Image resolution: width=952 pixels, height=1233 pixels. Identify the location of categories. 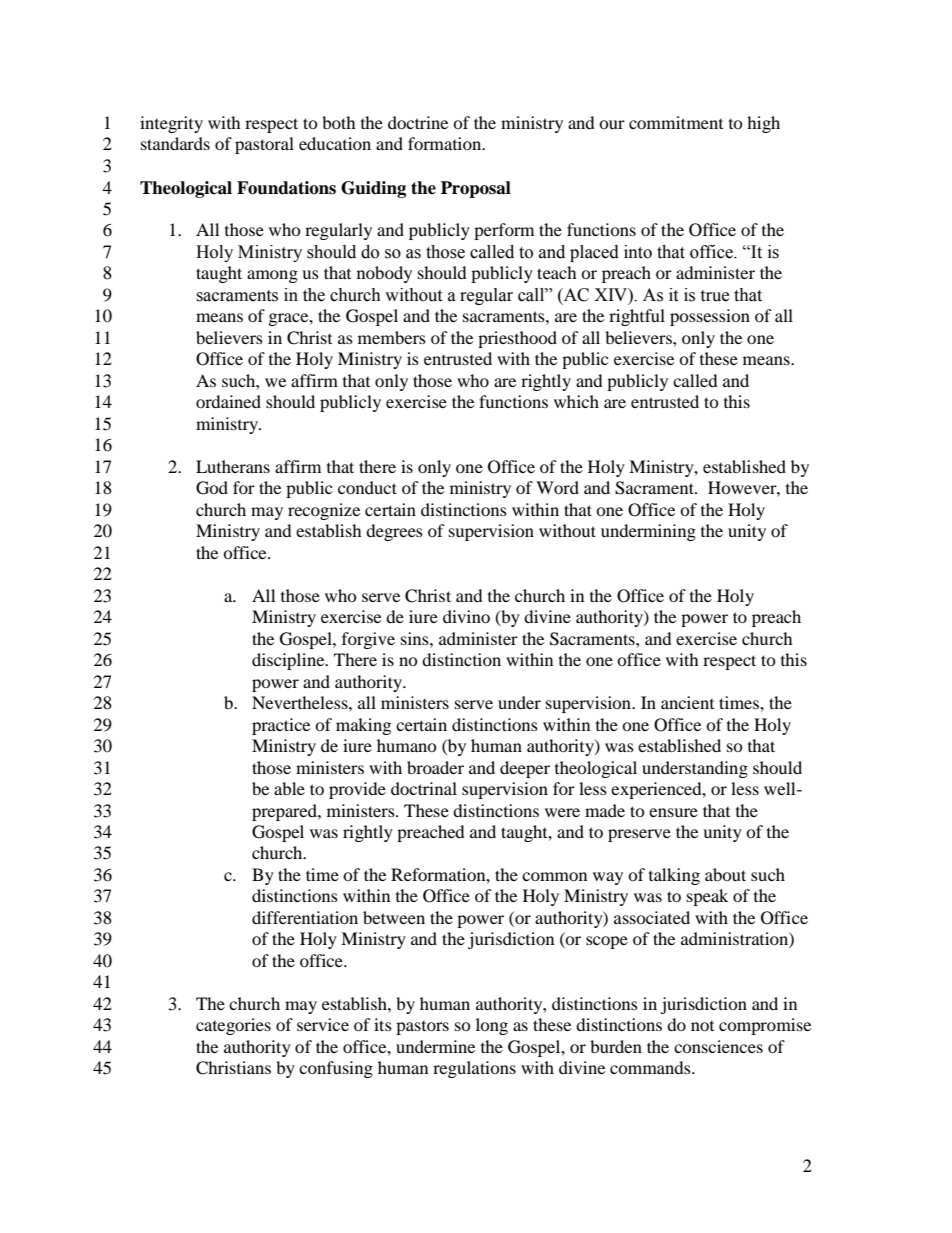
(233, 1026).
